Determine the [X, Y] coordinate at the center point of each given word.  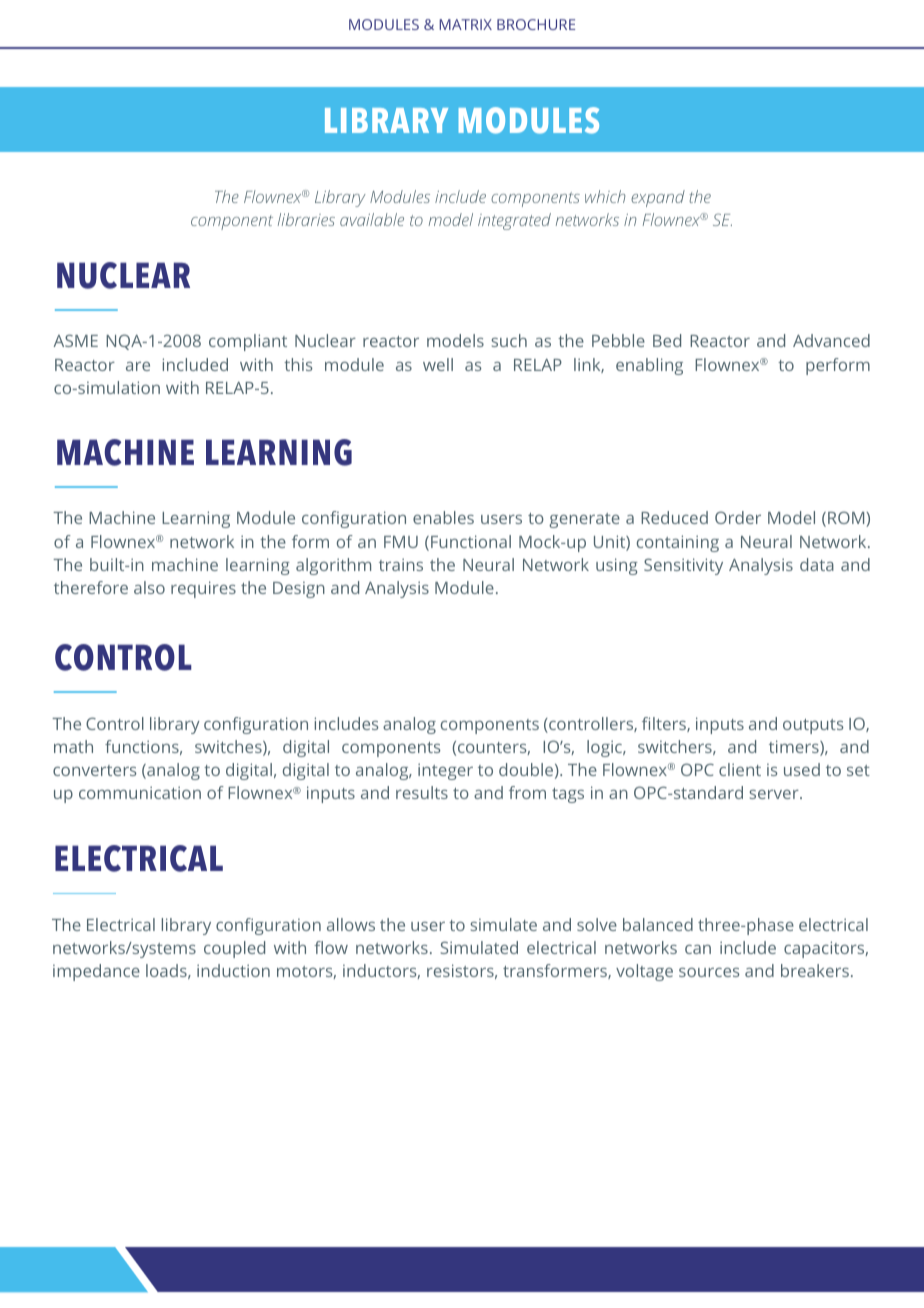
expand [658, 198]
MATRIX [465, 24]
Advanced [831, 340]
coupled [234, 949]
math [73, 746]
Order [738, 517]
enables [443, 517]
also [149, 587]
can [698, 949]
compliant [248, 342]
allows [351, 924]
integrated [514, 221]
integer [445, 771]
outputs [813, 726]
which [605, 196]
